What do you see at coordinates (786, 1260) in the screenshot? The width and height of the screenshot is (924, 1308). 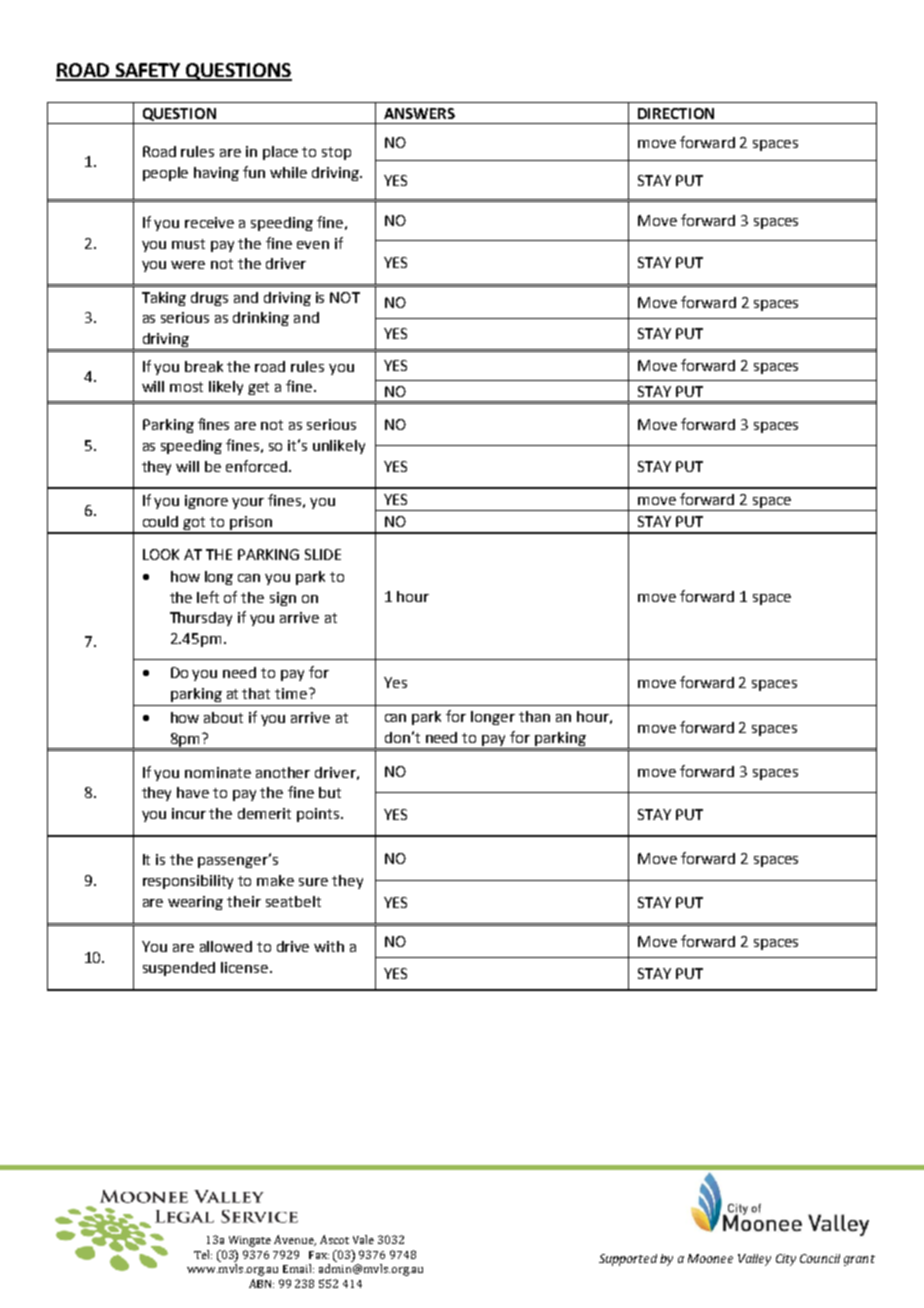 I see `City` at bounding box center [786, 1260].
